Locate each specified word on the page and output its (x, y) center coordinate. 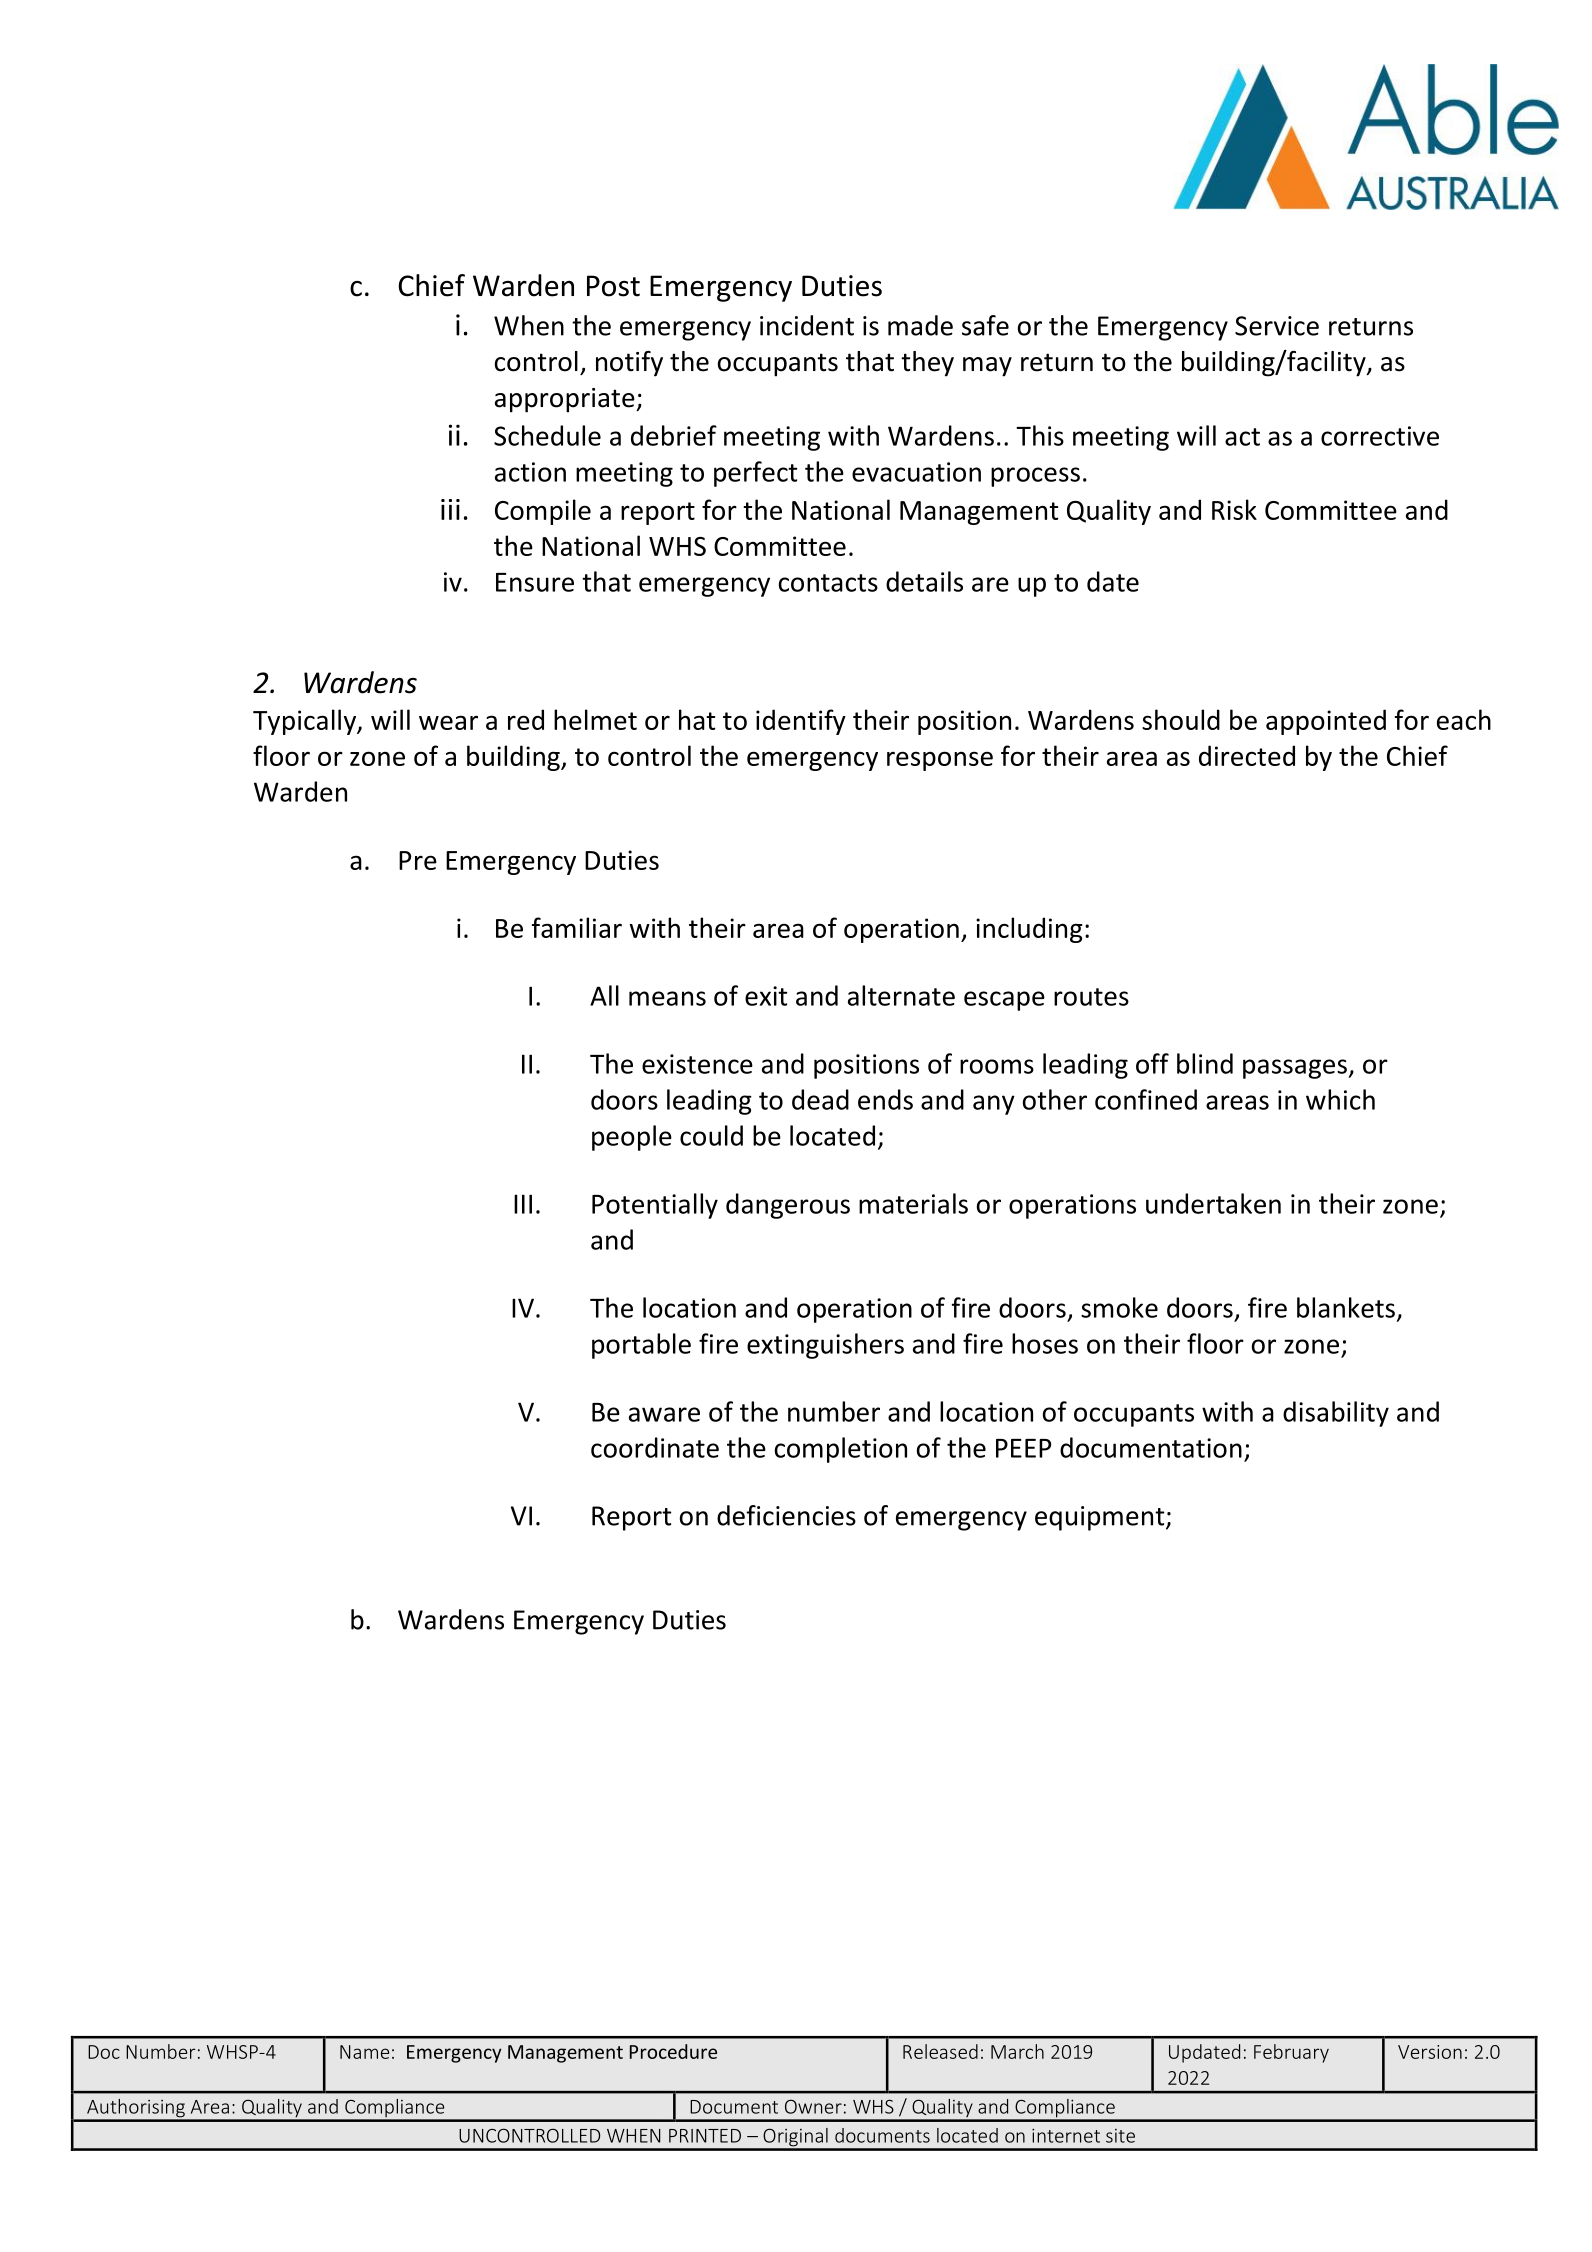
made (920, 325)
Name (364, 2052)
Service (1277, 326)
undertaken (1213, 1203)
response (940, 761)
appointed (1326, 722)
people (632, 1138)
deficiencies (786, 1515)
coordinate (655, 1447)
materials (913, 1203)
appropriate (566, 400)
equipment (1101, 1518)
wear (448, 722)
